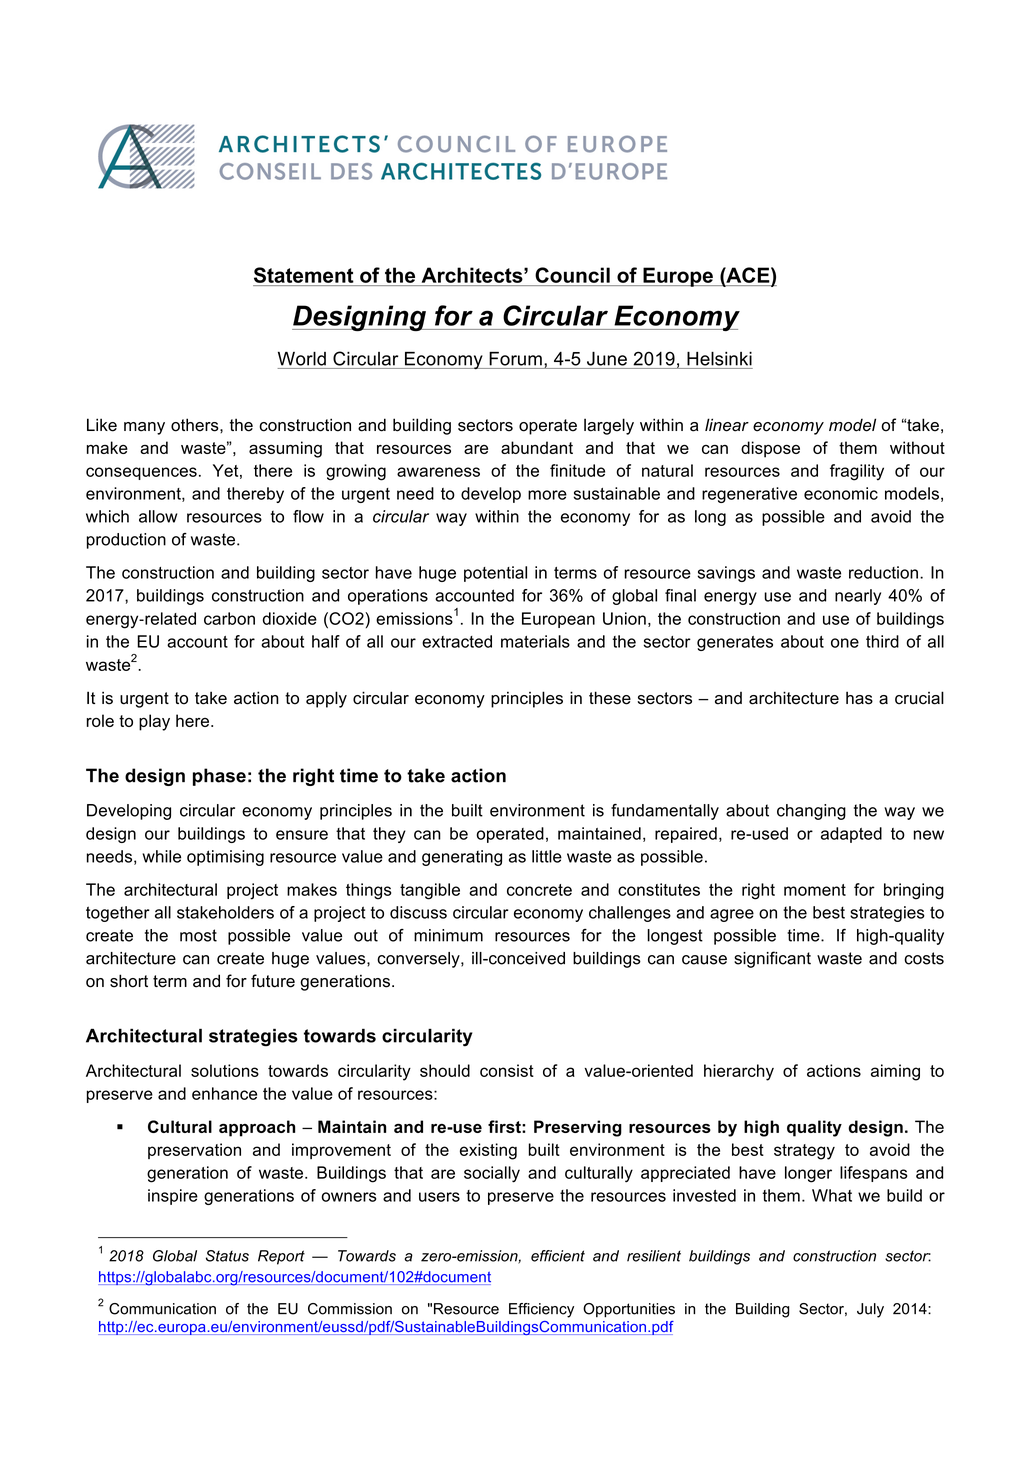 The height and width of the image is (1458, 1030). I want to click on July, so click(870, 1310).
